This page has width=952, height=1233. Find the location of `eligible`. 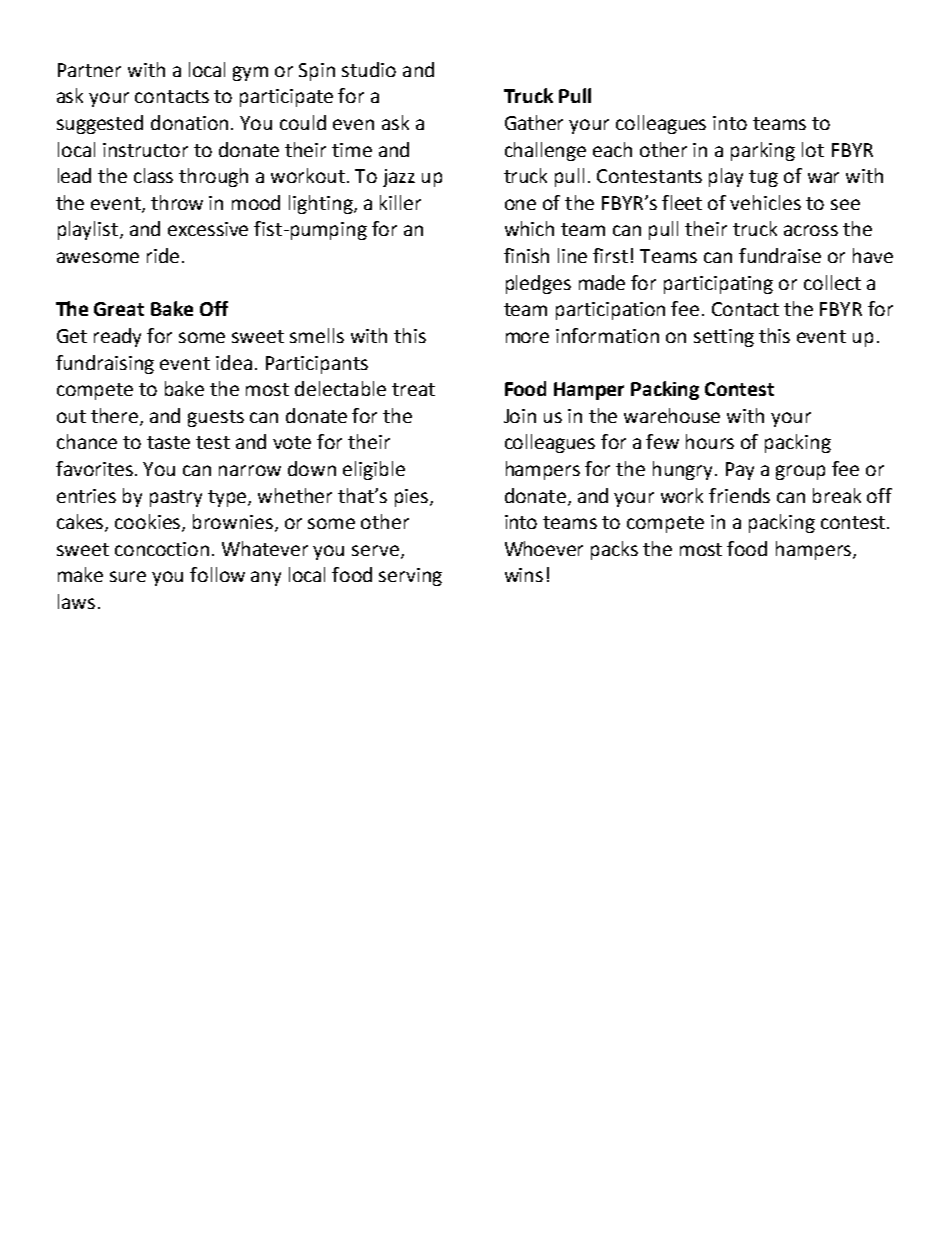

eligible is located at coordinates (374, 470).
